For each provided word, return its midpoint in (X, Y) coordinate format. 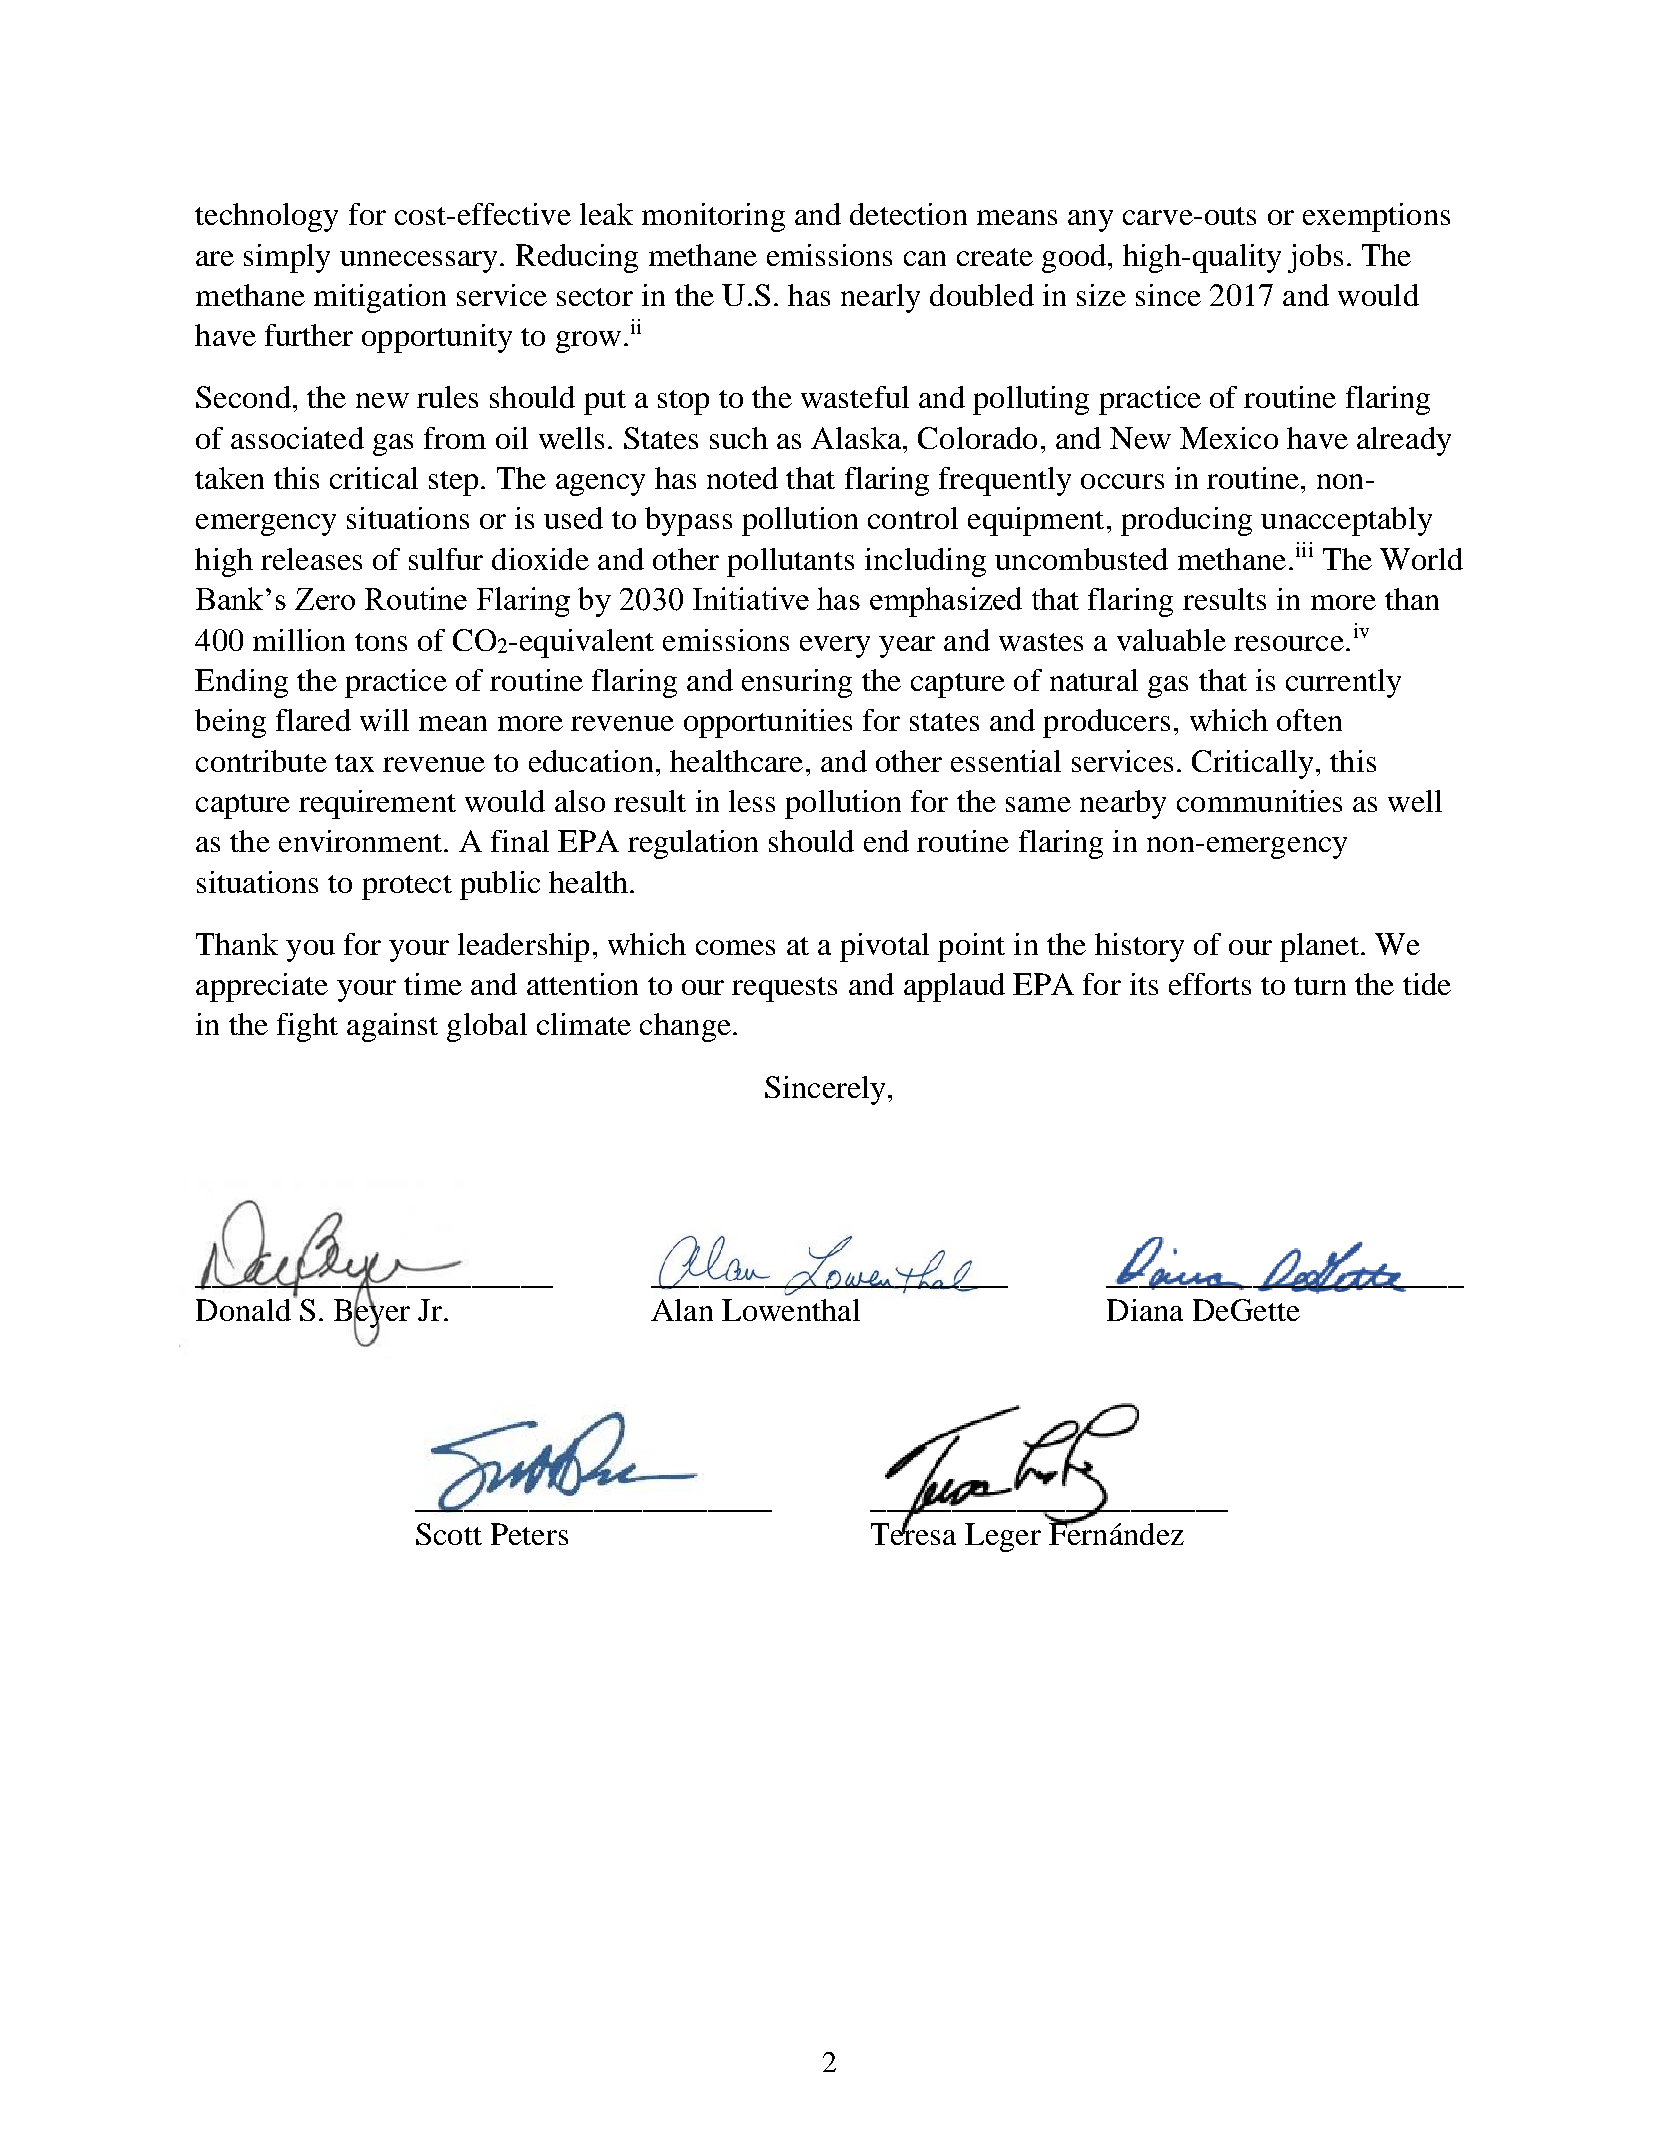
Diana (1145, 1310)
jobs (1315, 258)
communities (1259, 801)
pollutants (790, 562)
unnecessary (418, 262)
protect (407, 887)
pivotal (884, 947)
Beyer (372, 1313)
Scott (449, 1534)
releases (311, 559)
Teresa (913, 1533)
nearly (880, 298)
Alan (682, 1310)
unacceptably (1346, 521)
